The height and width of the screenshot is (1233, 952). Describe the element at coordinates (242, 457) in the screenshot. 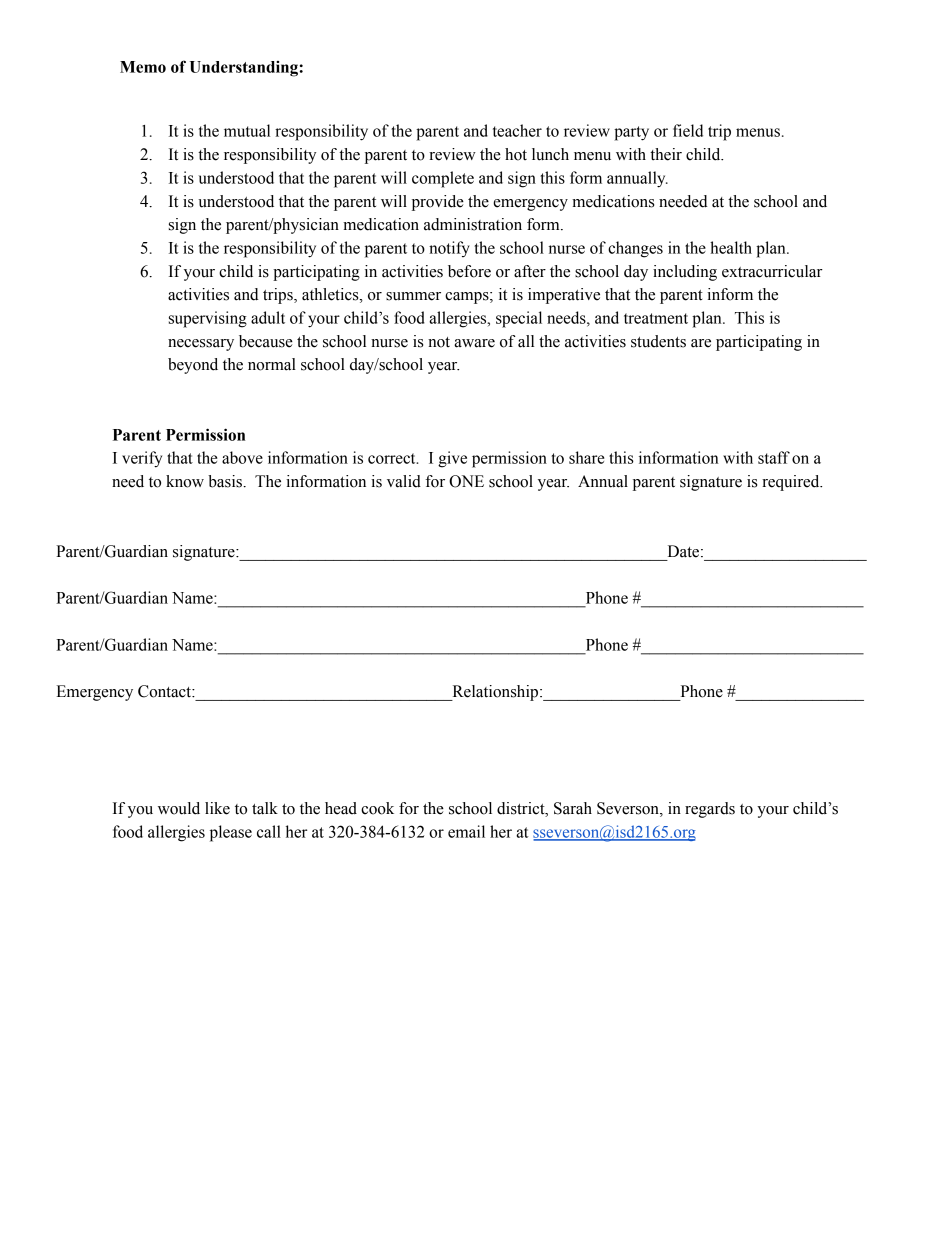

I see `above` at that location.
